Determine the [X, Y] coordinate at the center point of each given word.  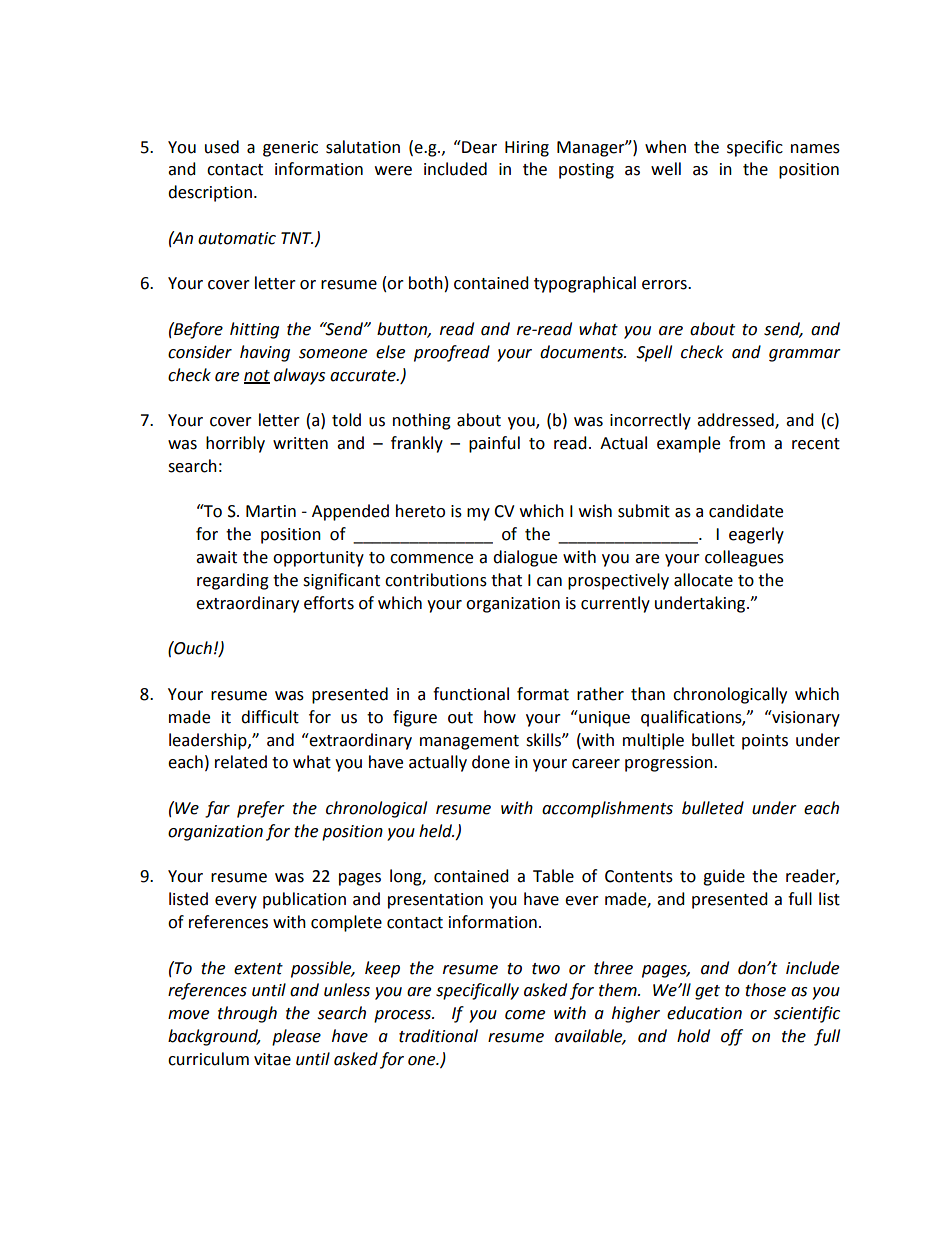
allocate [703, 580]
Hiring [527, 149]
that [506, 580]
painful [494, 444]
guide [724, 877]
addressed [736, 421]
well [666, 169]
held [436, 831]
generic [290, 149]
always [299, 376]
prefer [261, 809]
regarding [233, 581]
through [247, 1014]
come [525, 1015]
